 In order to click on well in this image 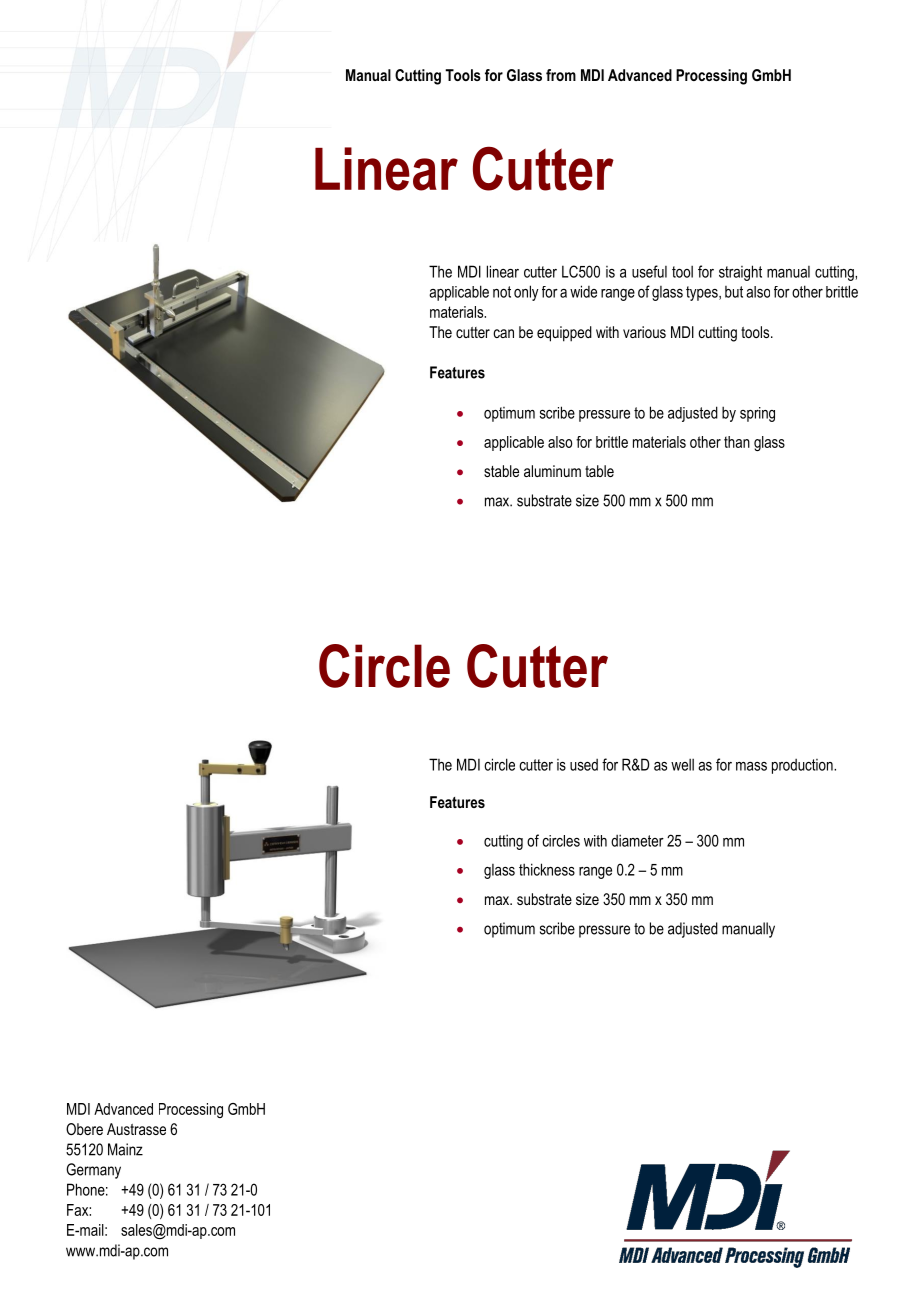, I will do `click(682, 764)`.
